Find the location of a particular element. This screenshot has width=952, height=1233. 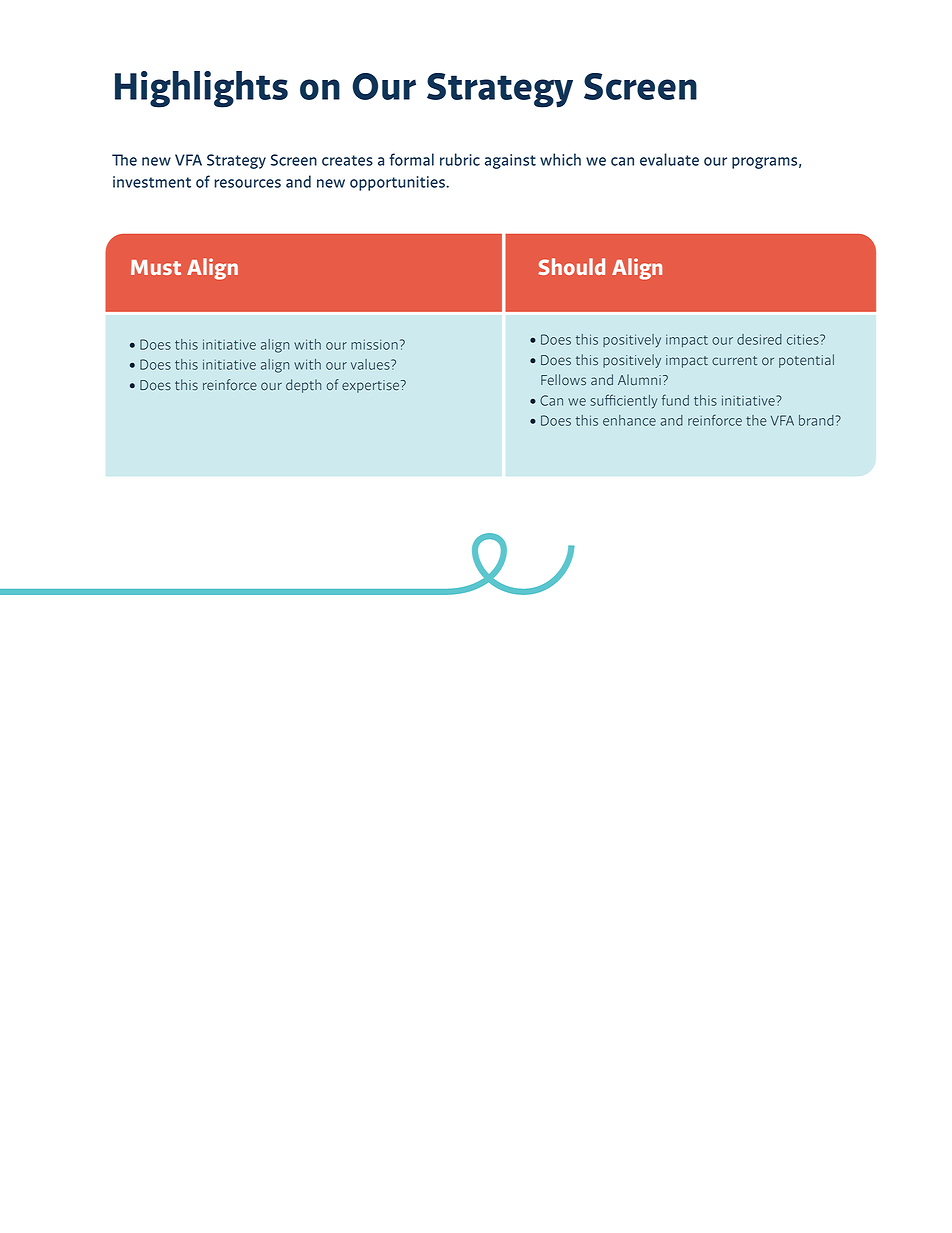

opportunities is located at coordinates (398, 183).
